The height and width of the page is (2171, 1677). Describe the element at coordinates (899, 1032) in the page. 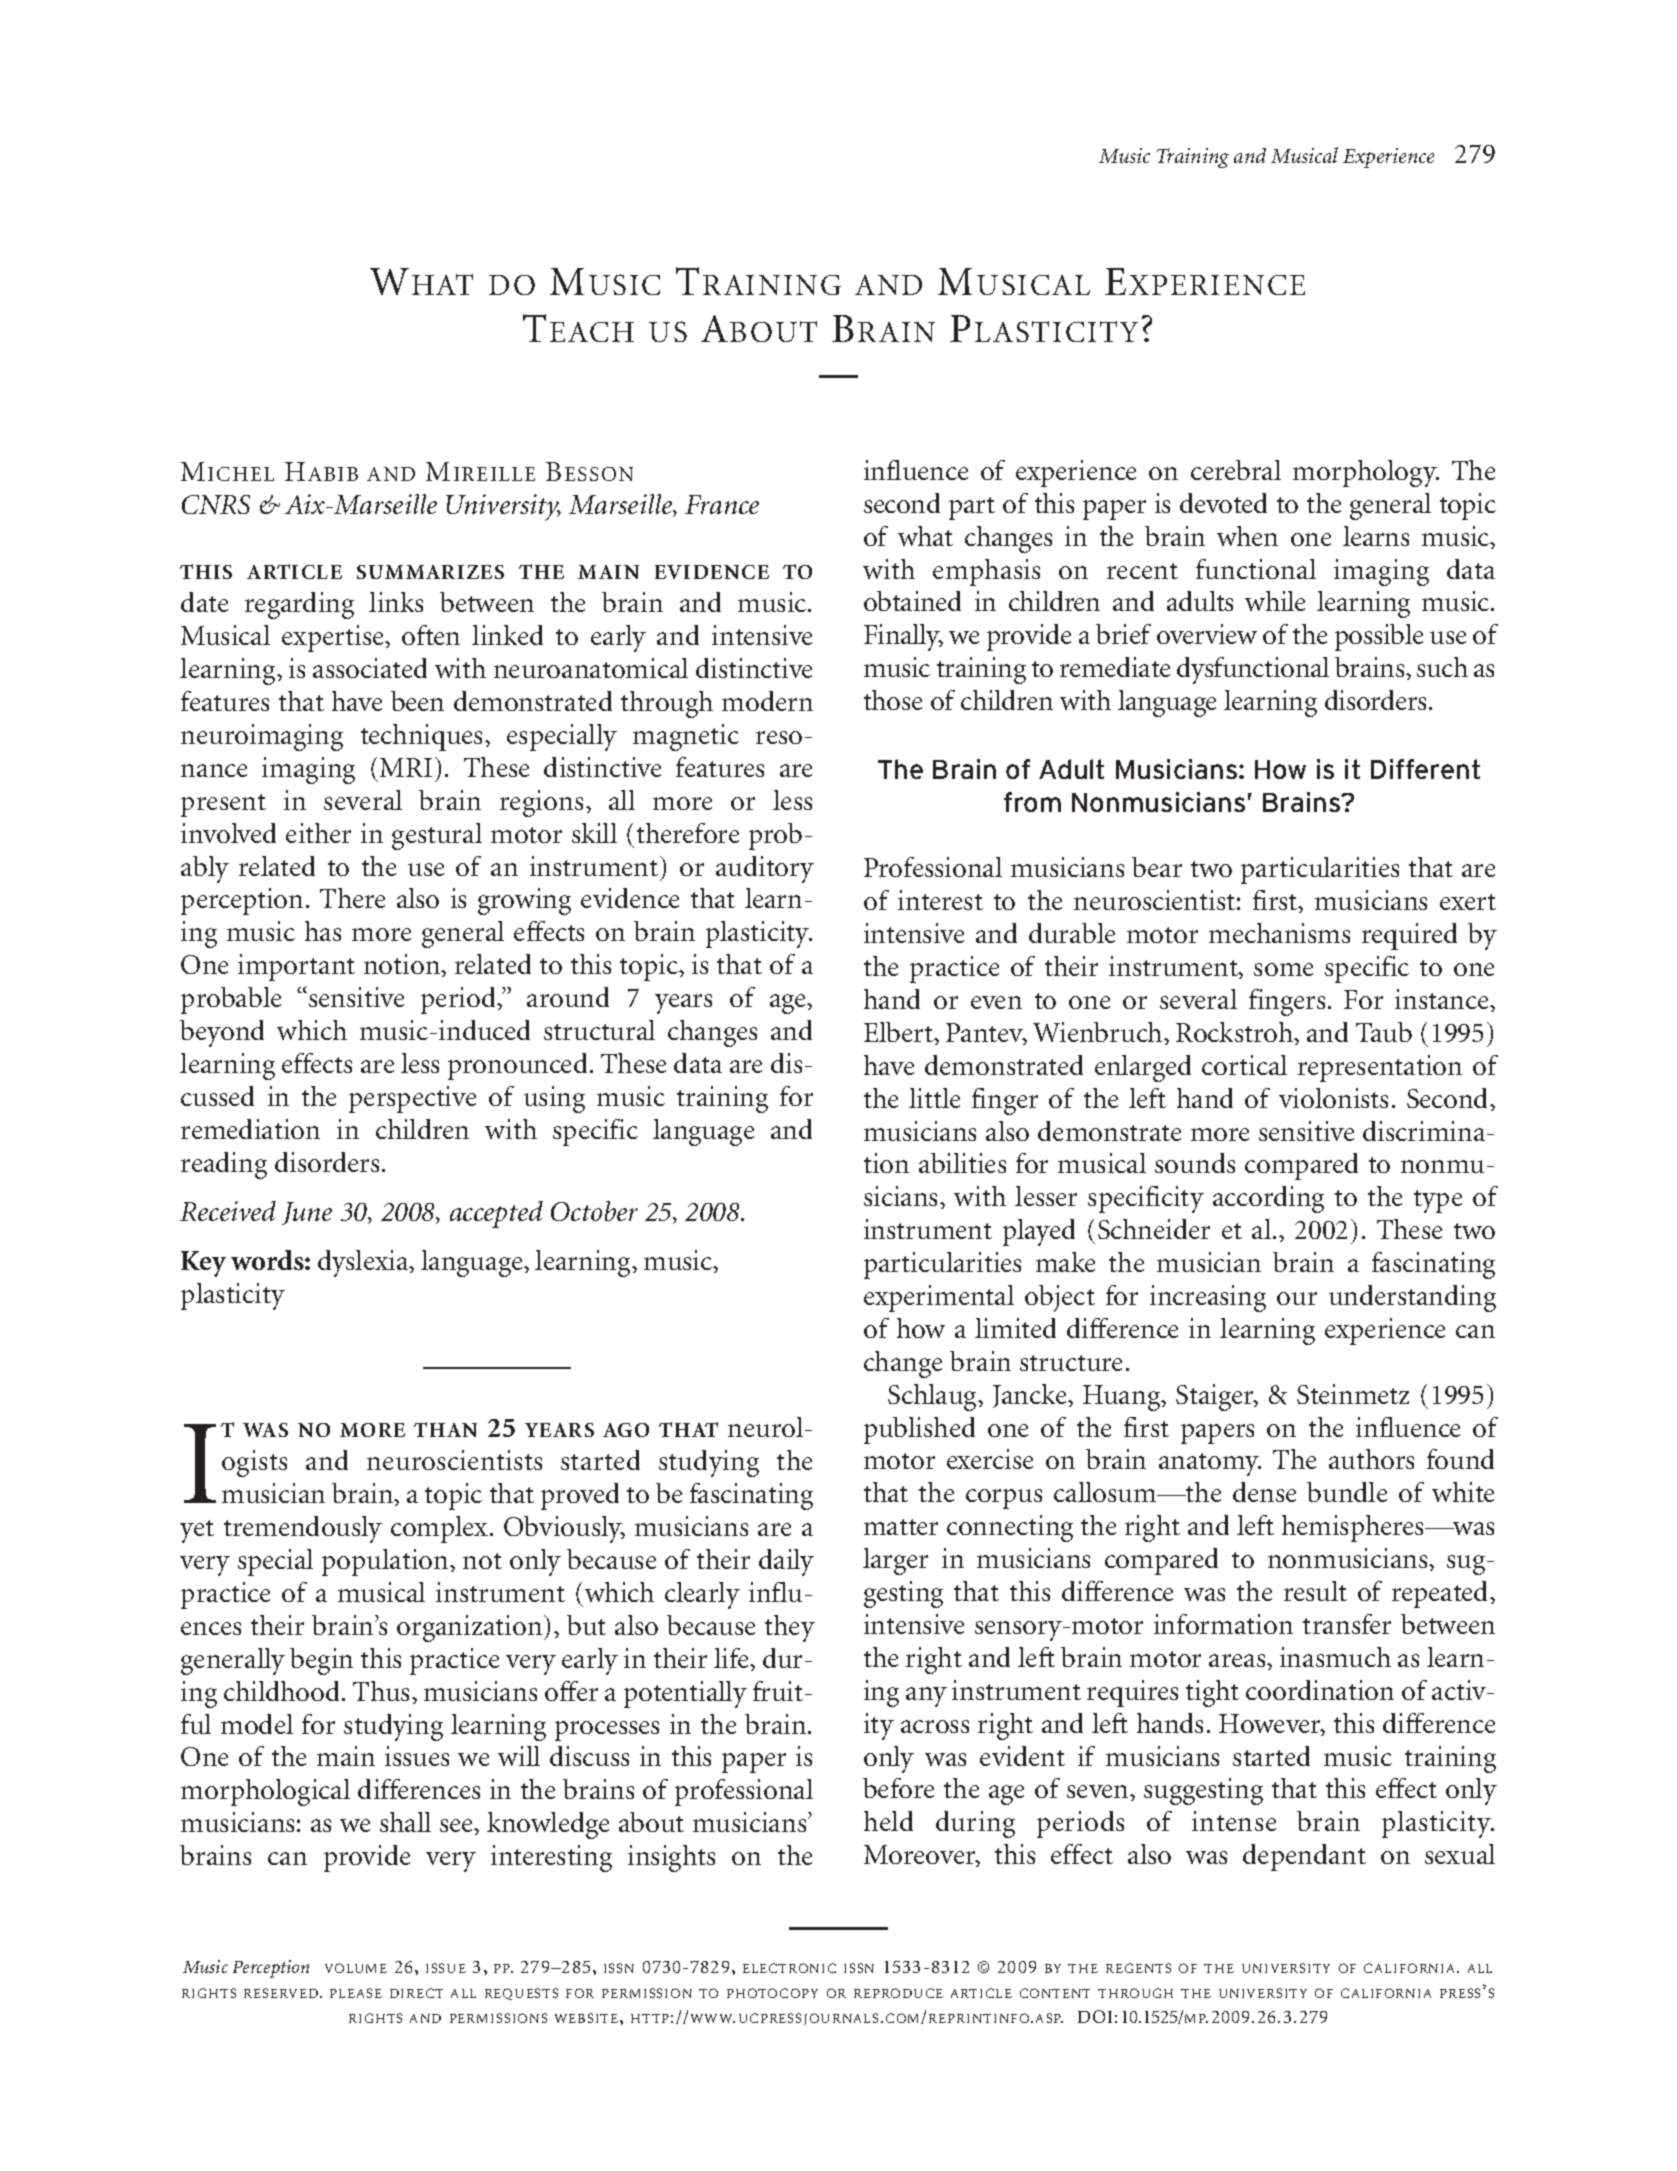

I see `Elbert` at that location.
